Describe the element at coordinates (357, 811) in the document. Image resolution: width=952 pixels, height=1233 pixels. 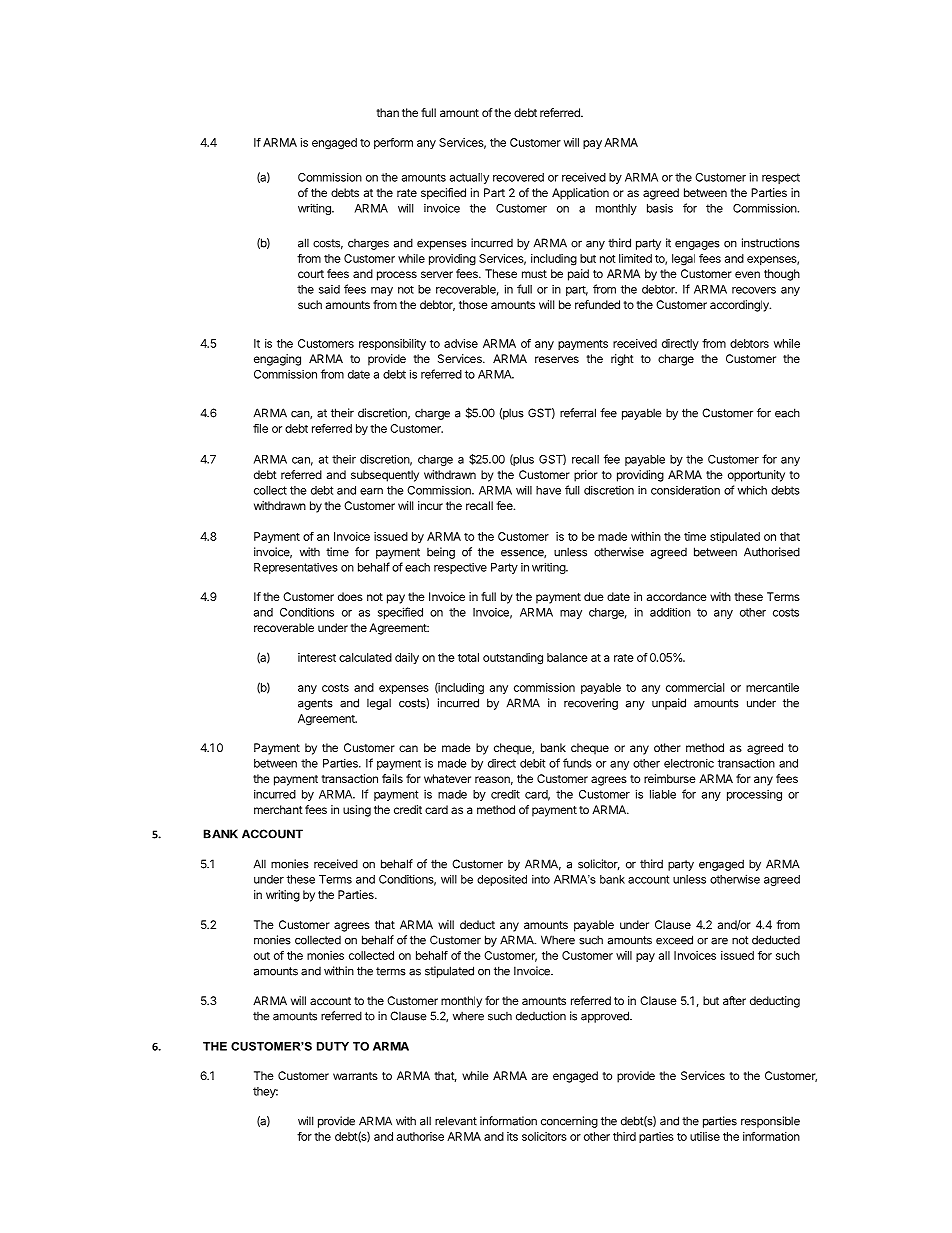
I see `using` at that location.
